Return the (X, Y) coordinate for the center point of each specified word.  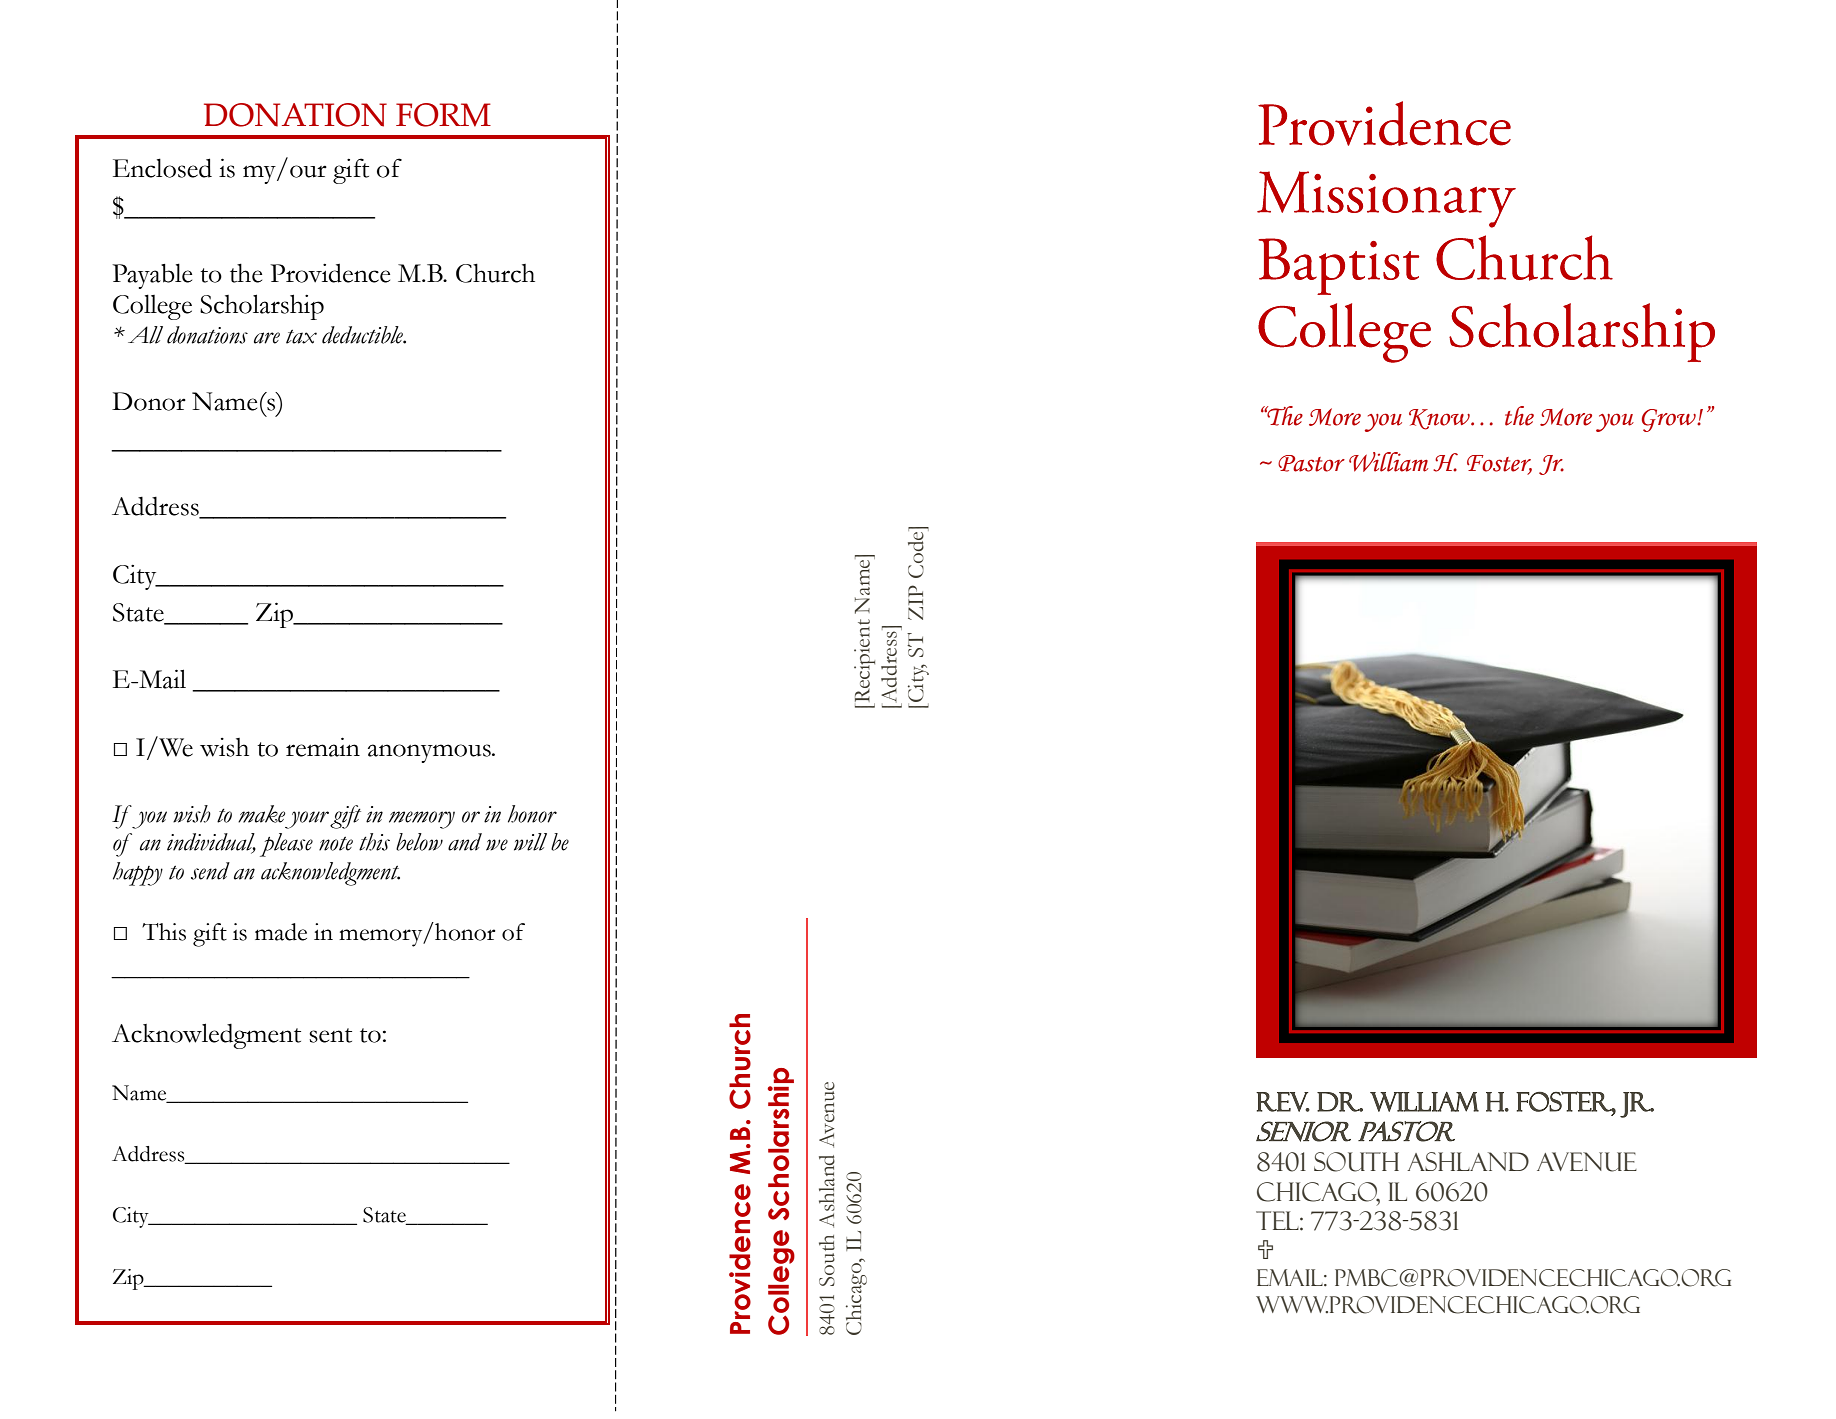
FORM (443, 115)
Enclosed (162, 168)
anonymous (430, 753)
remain (323, 747)
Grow (1670, 420)
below (419, 842)
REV (1283, 1102)
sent (330, 1035)
